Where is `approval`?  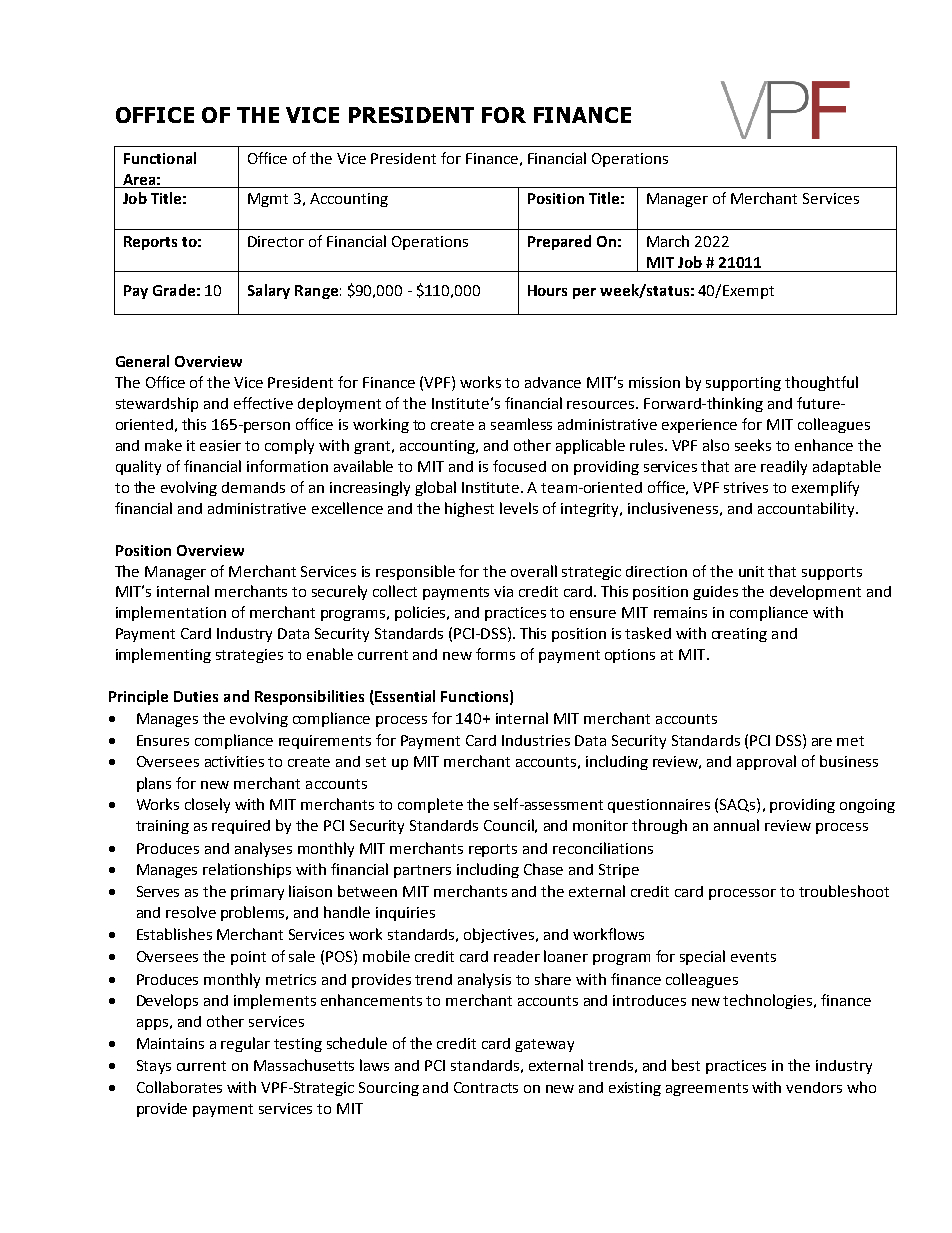 approval is located at coordinates (766, 762).
